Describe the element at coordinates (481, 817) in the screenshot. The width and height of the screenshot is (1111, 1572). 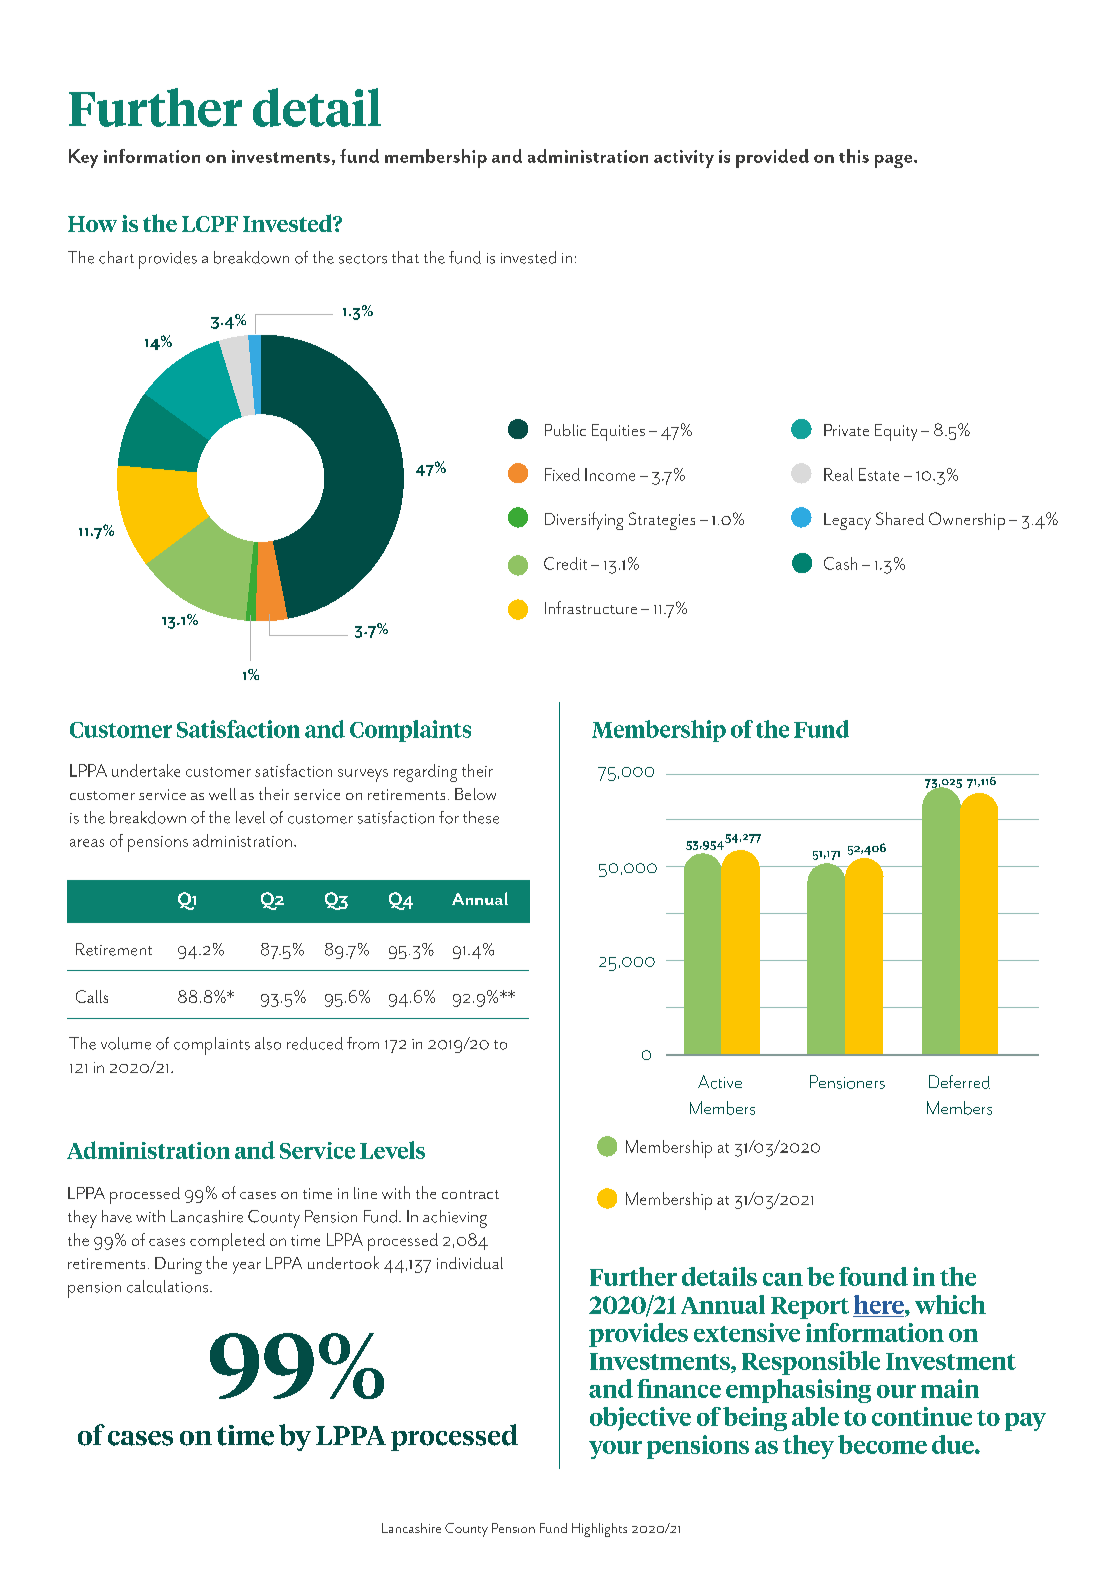
I see `these` at that location.
